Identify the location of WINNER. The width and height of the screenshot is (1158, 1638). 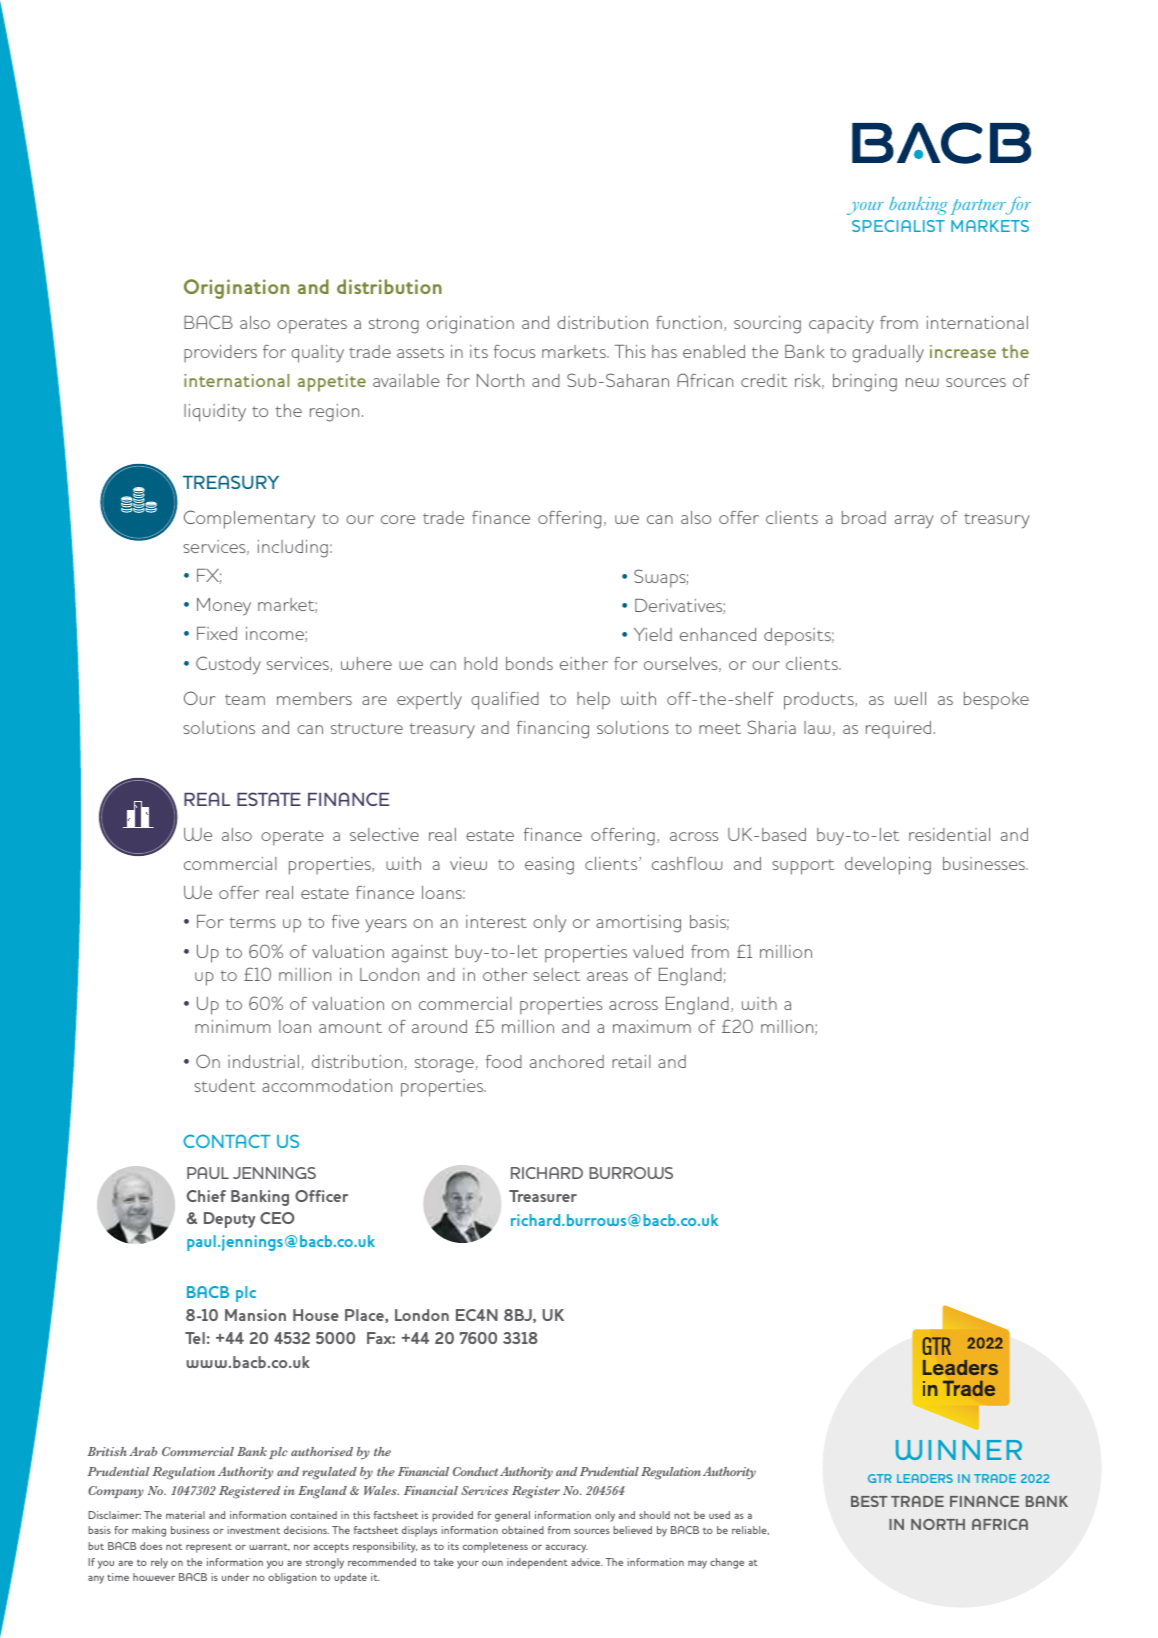
(959, 1450).
